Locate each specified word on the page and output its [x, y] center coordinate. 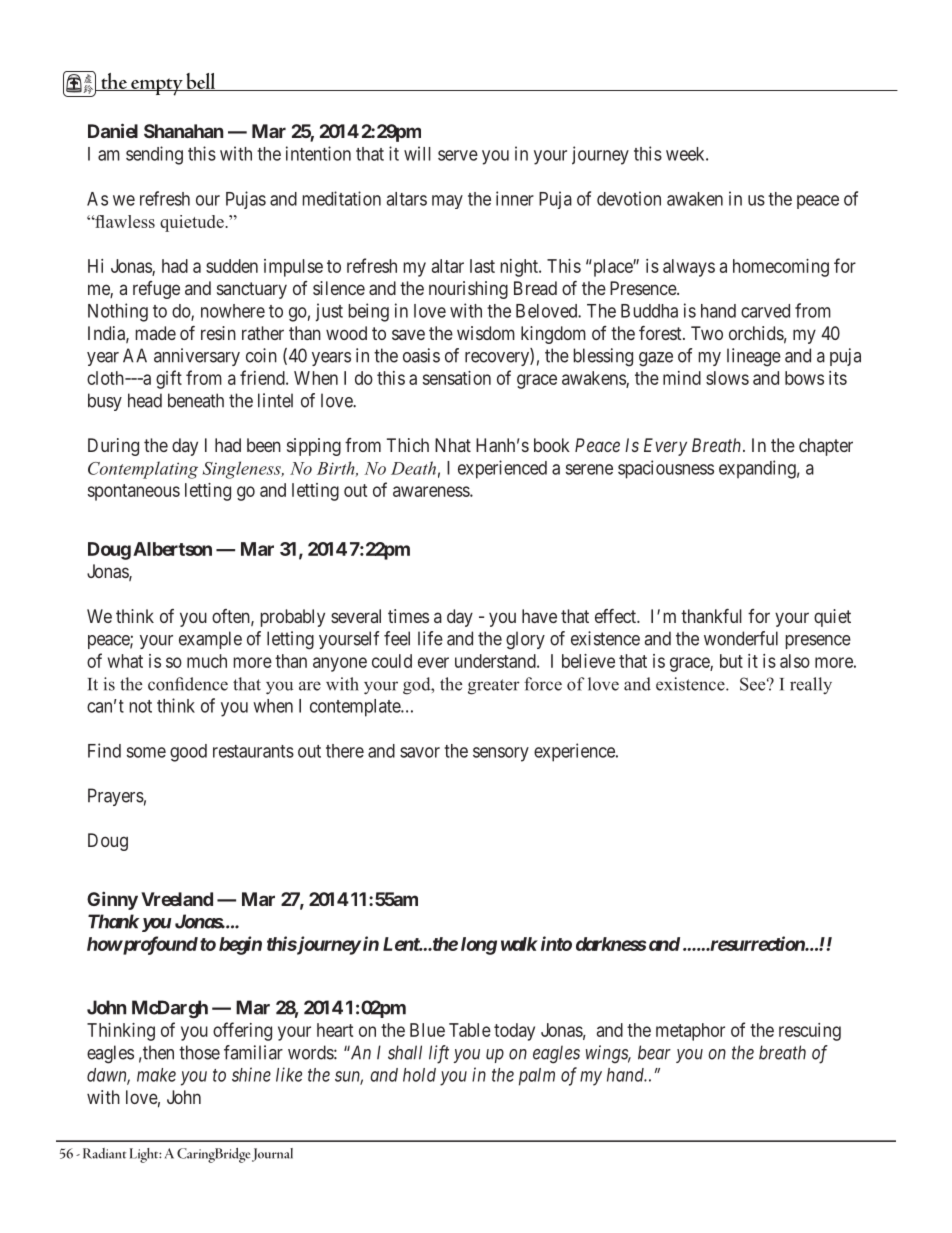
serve [458, 155]
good [188, 753]
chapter [826, 447]
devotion [629, 198]
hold [419, 1075]
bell [201, 82]
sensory [501, 754]
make [156, 1075]
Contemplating [143, 470]
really [811, 685]
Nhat [453, 445]
